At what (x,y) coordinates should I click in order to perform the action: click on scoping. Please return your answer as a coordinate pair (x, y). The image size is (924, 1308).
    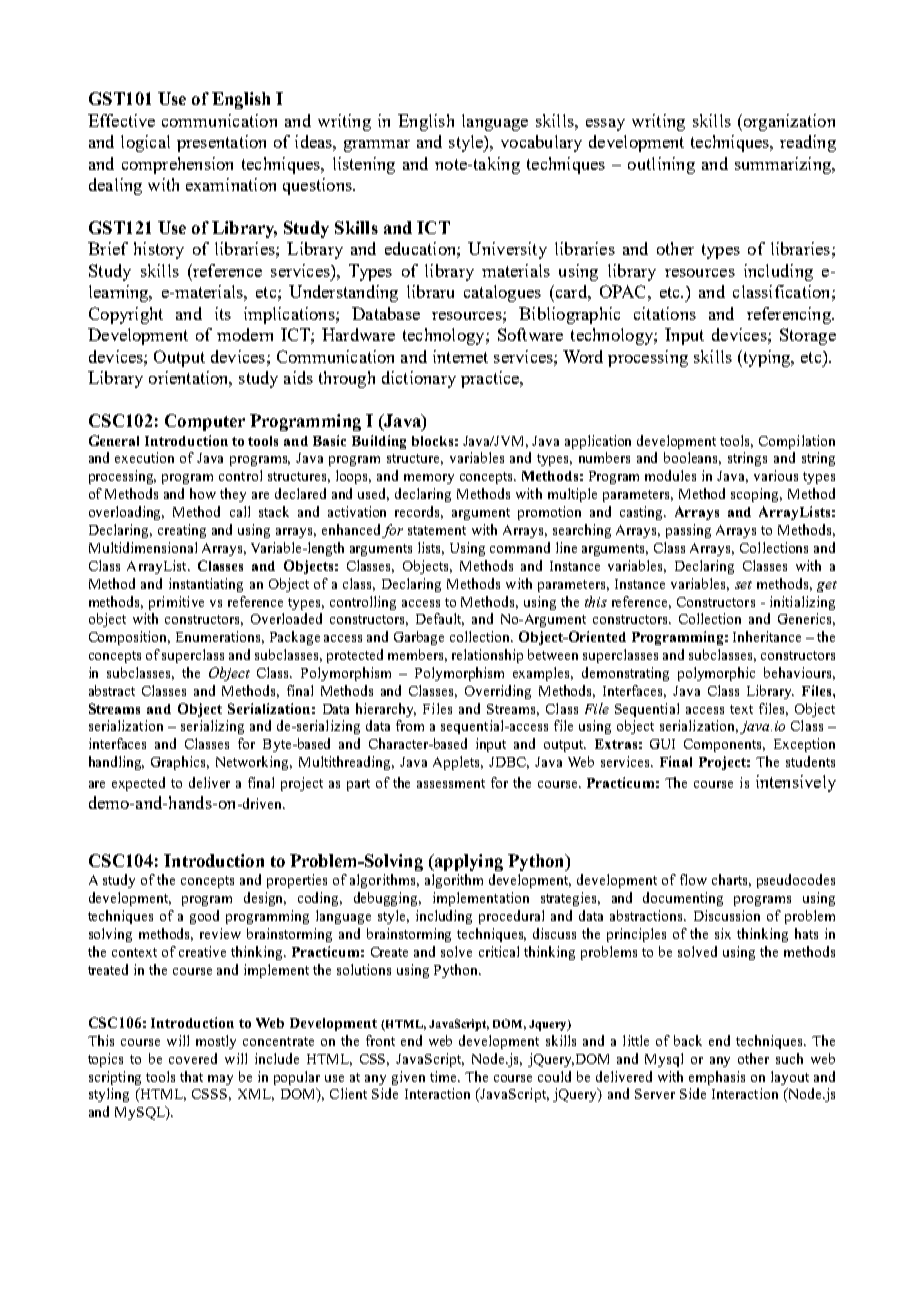
    Looking at the image, I should click on (756, 495).
